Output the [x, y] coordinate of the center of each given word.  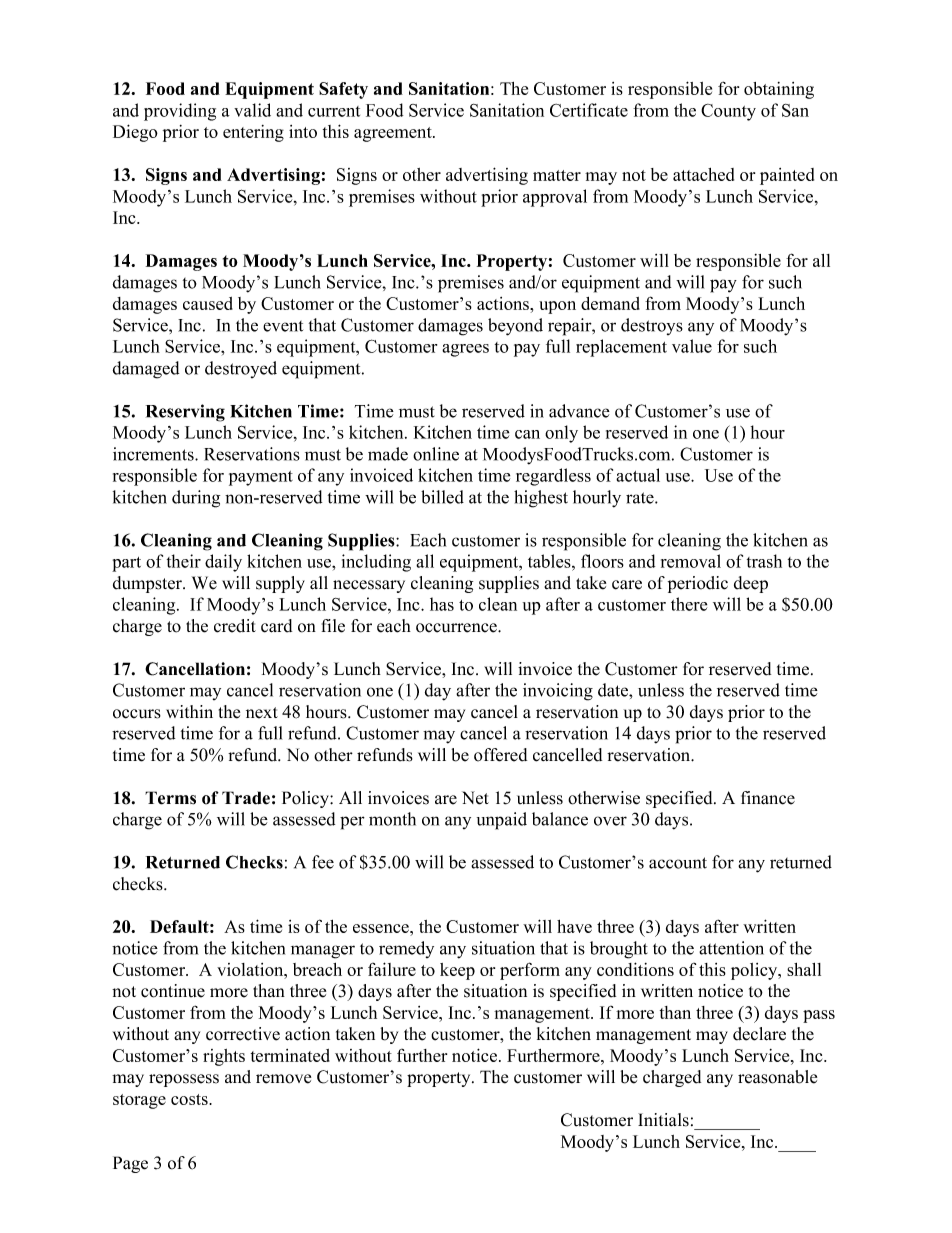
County [728, 112]
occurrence [457, 628]
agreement [394, 134]
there [689, 604]
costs [190, 1099]
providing [180, 112]
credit [235, 626]
